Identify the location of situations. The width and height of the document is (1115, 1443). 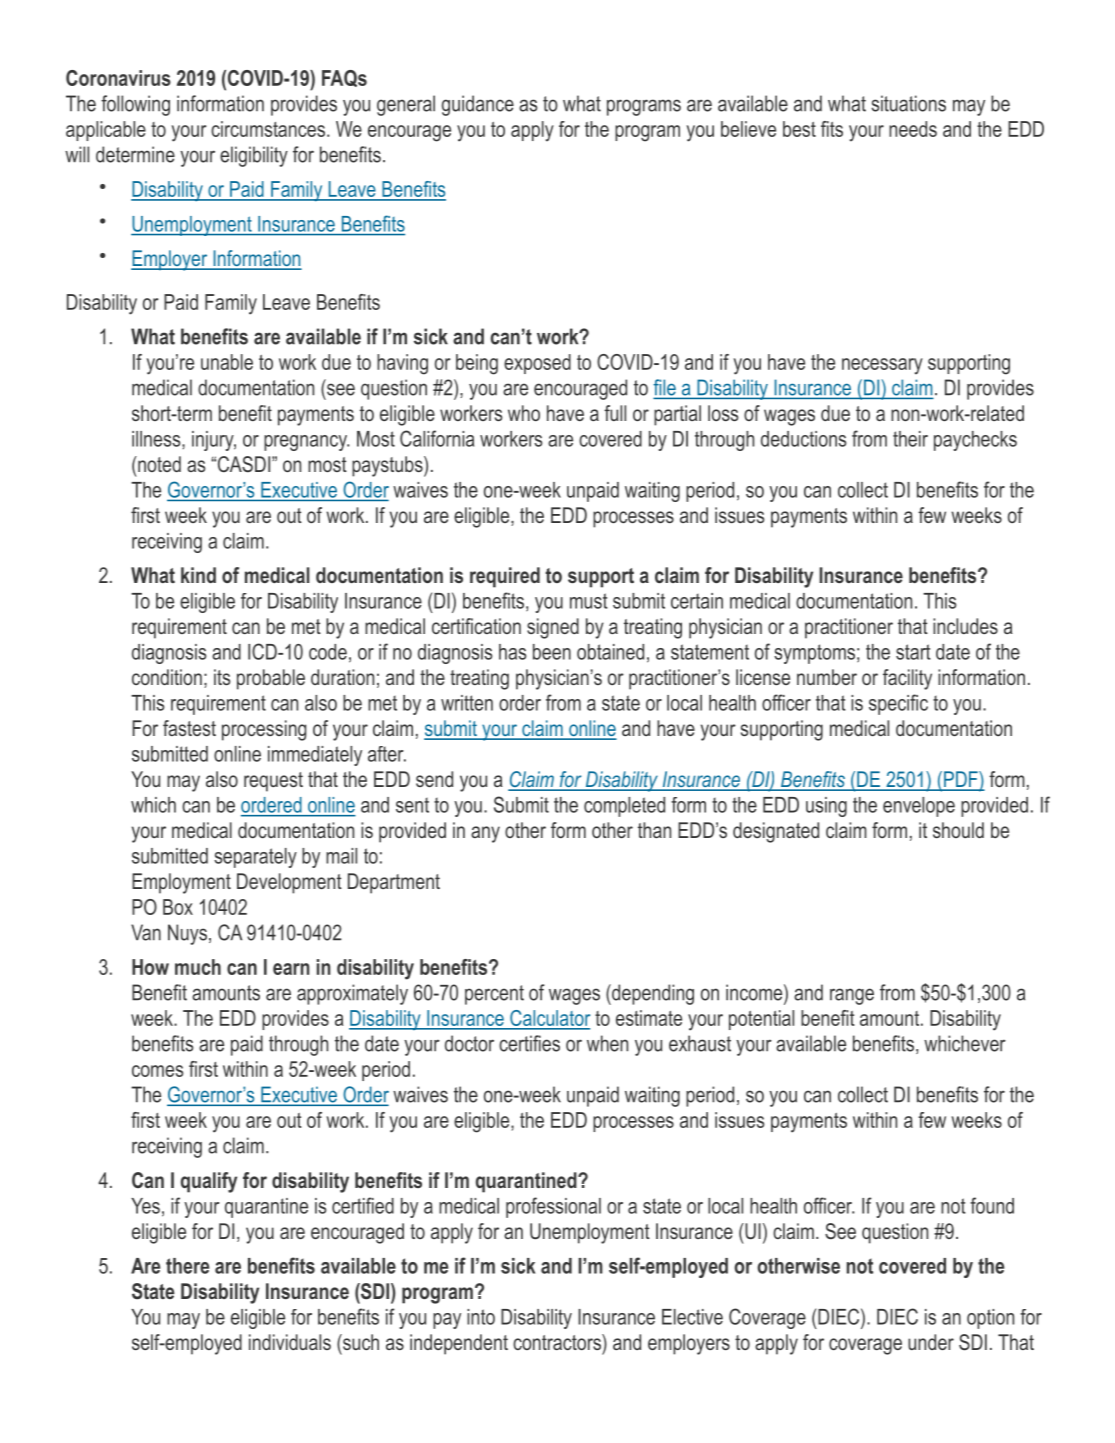
(908, 103).
